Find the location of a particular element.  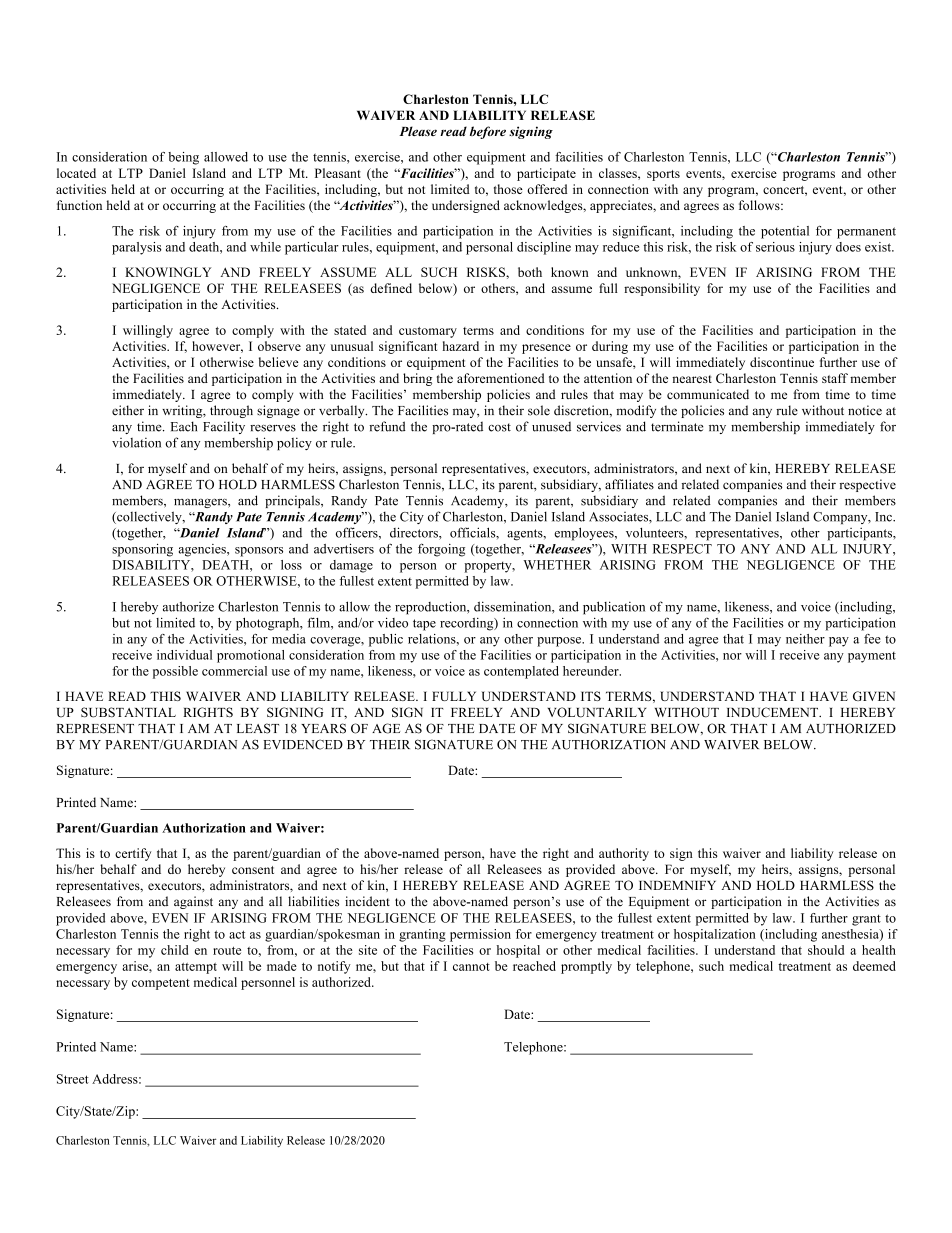

hazard is located at coordinates (461, 346).
